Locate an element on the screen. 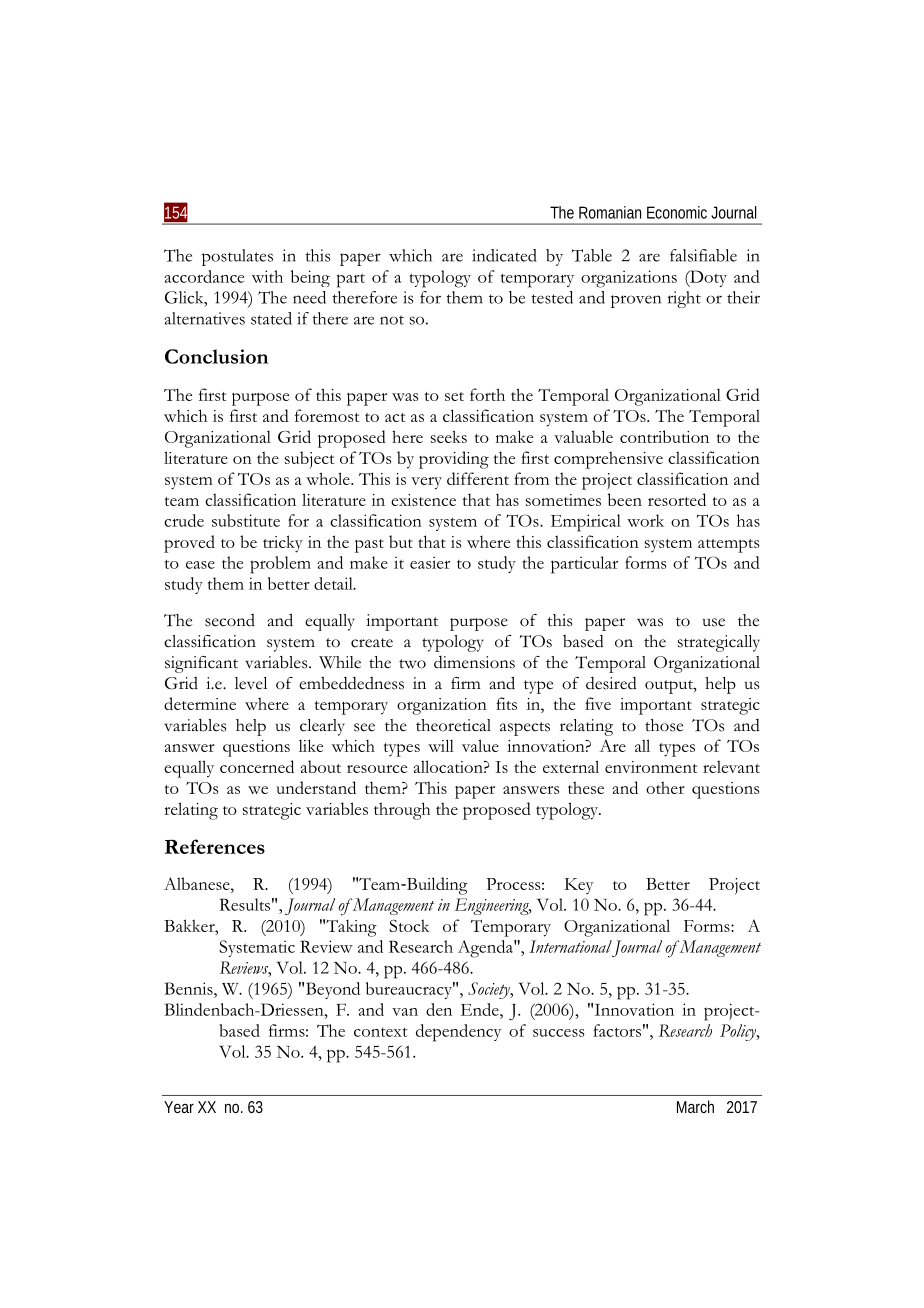  contribution is located at coordinates (664, 436).
